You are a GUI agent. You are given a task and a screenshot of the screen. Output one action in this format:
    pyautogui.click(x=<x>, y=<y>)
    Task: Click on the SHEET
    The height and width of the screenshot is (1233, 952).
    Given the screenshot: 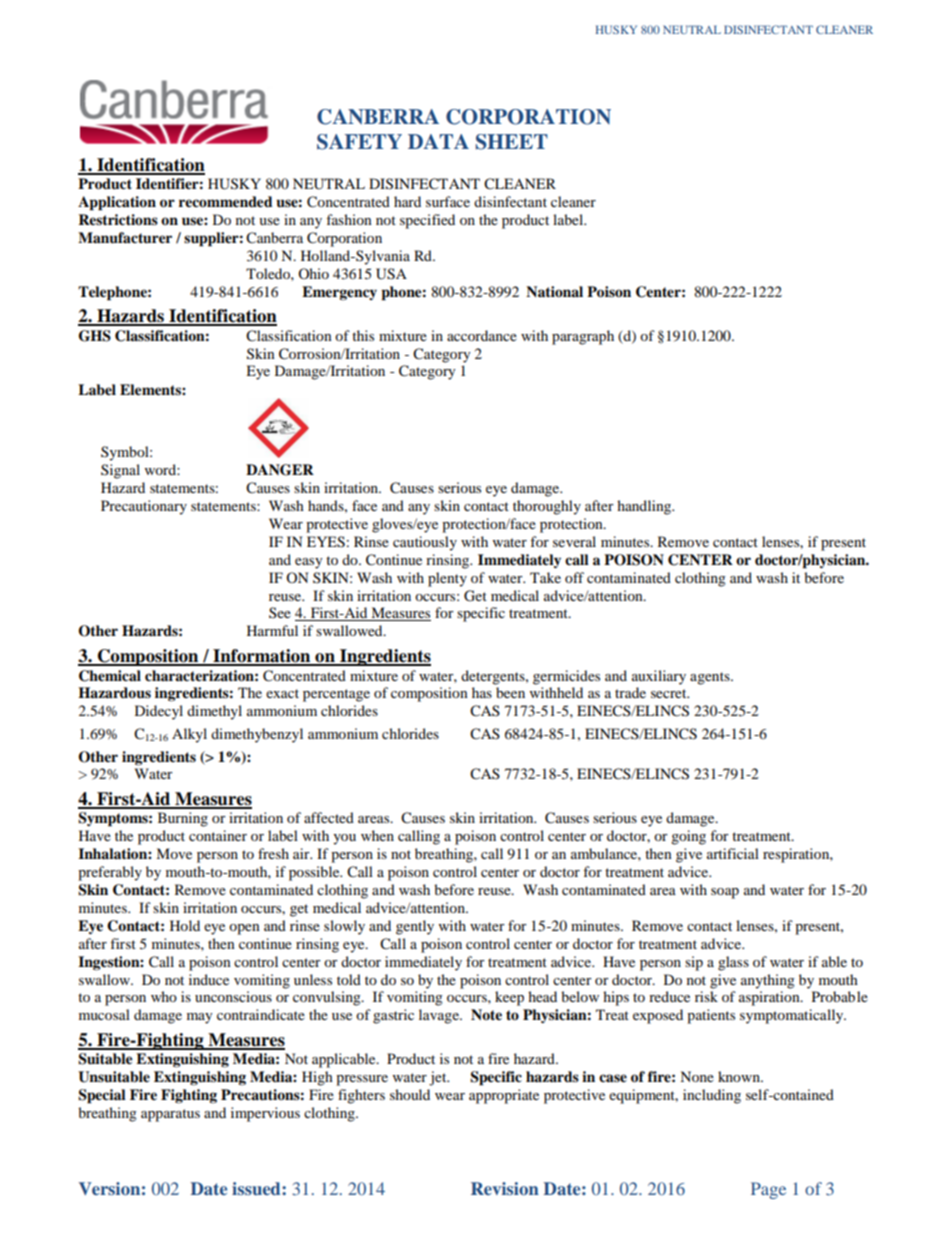 What is the action you would take?
    pyautogui.click(x=512, y=142)
